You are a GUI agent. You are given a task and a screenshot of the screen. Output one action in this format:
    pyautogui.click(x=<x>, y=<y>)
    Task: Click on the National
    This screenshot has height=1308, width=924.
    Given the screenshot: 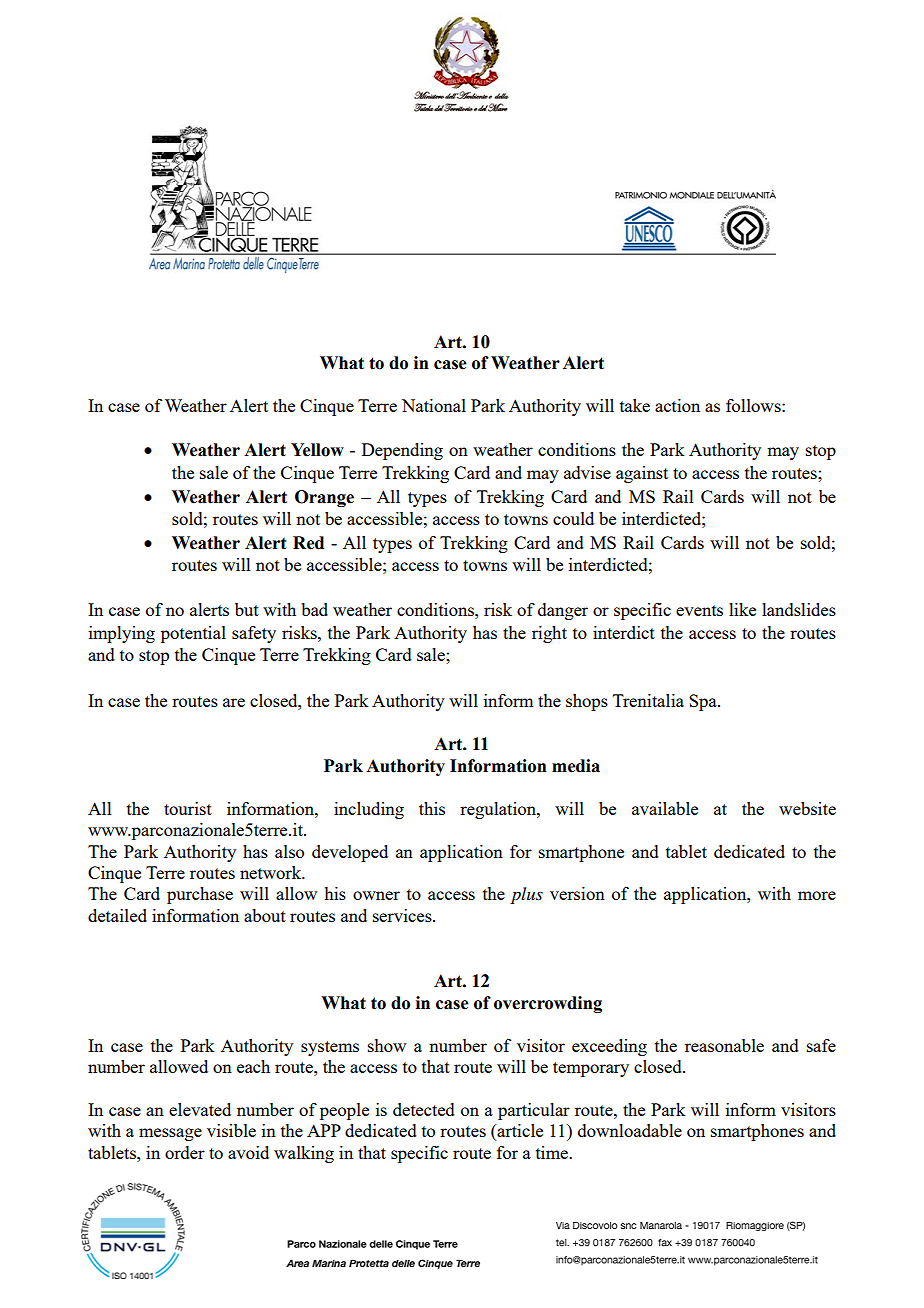 What is the action you would take?
    pyautogui.click(x=434, y=405)
